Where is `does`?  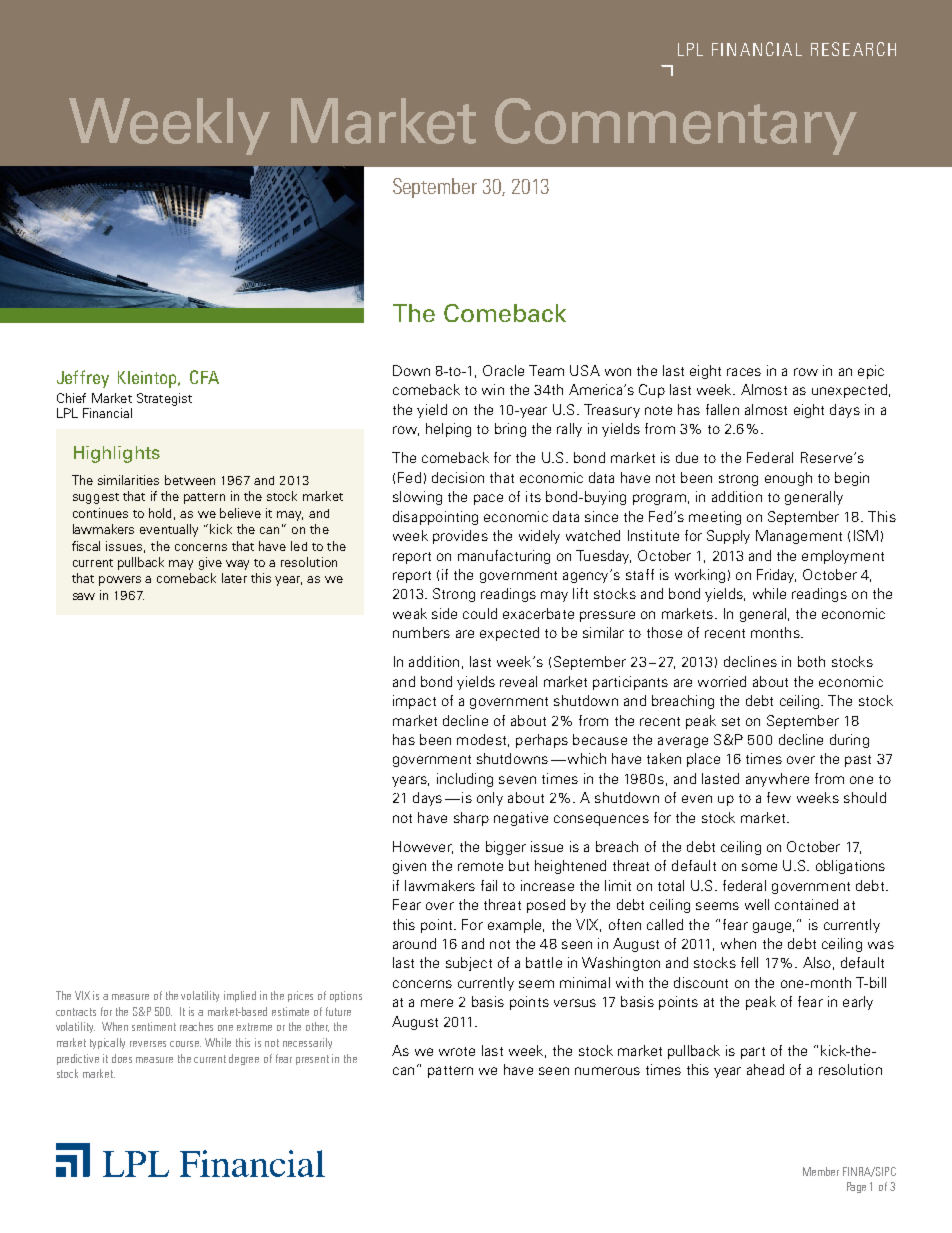 does is located at coordinates (122, 1058).
